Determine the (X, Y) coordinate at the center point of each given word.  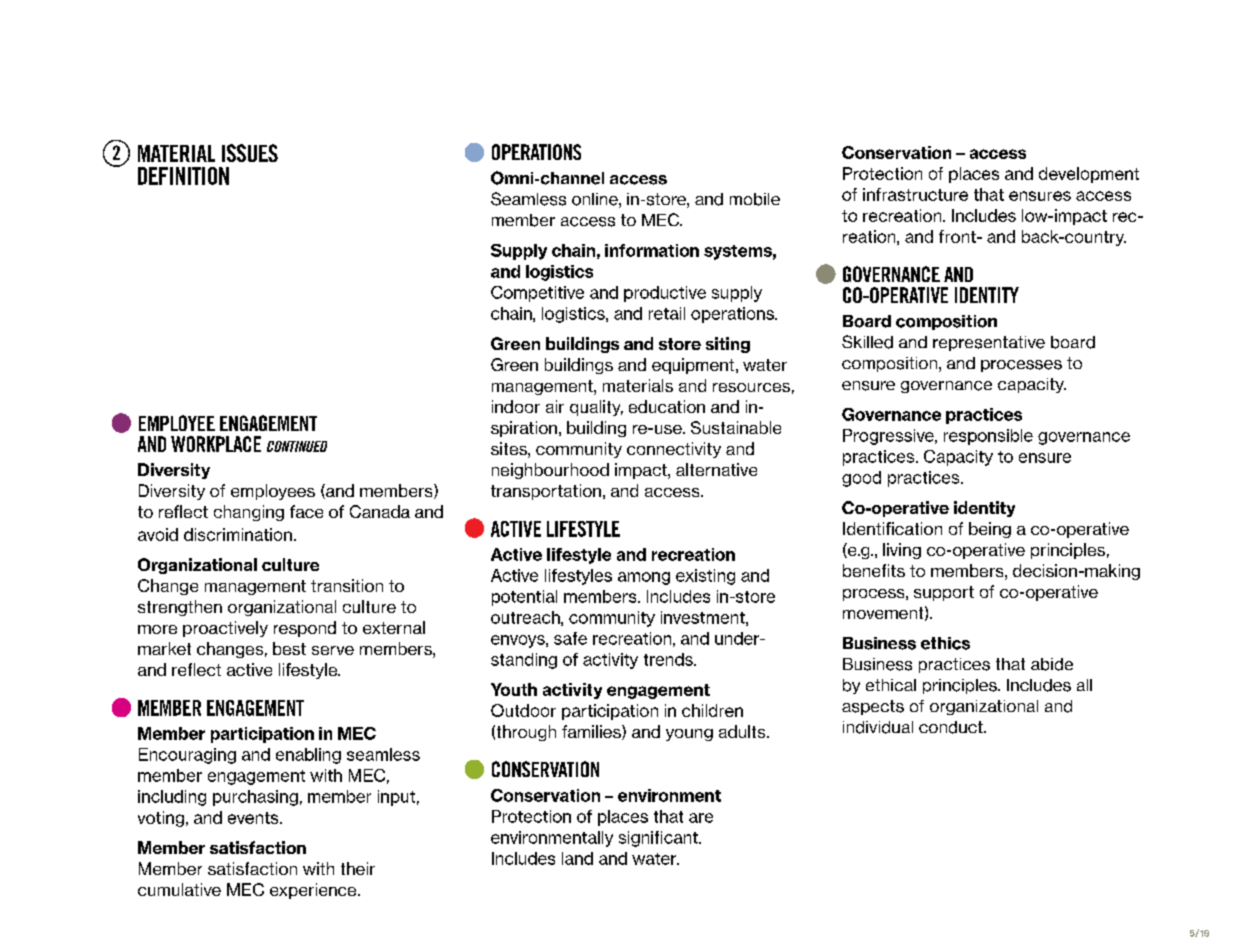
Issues (250, 153)
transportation (546, 492)
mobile (755, 199)
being (990, 530)
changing (249, 513)
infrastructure (915, 194)
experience (314, 891)
